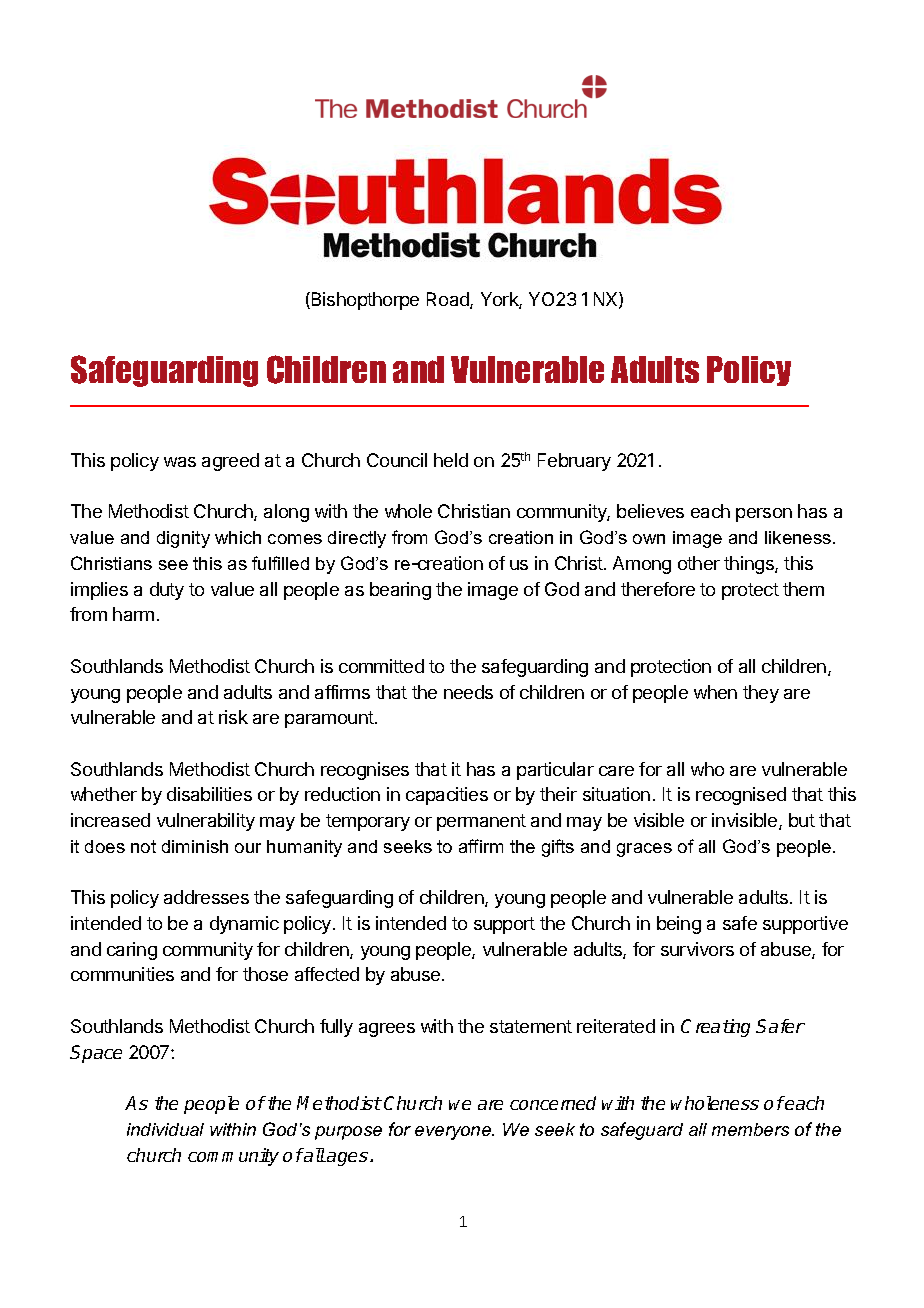  What do you see at coordinates (715, 692) in the screenshot?
I see `when` at bounding box center [715, 692].
